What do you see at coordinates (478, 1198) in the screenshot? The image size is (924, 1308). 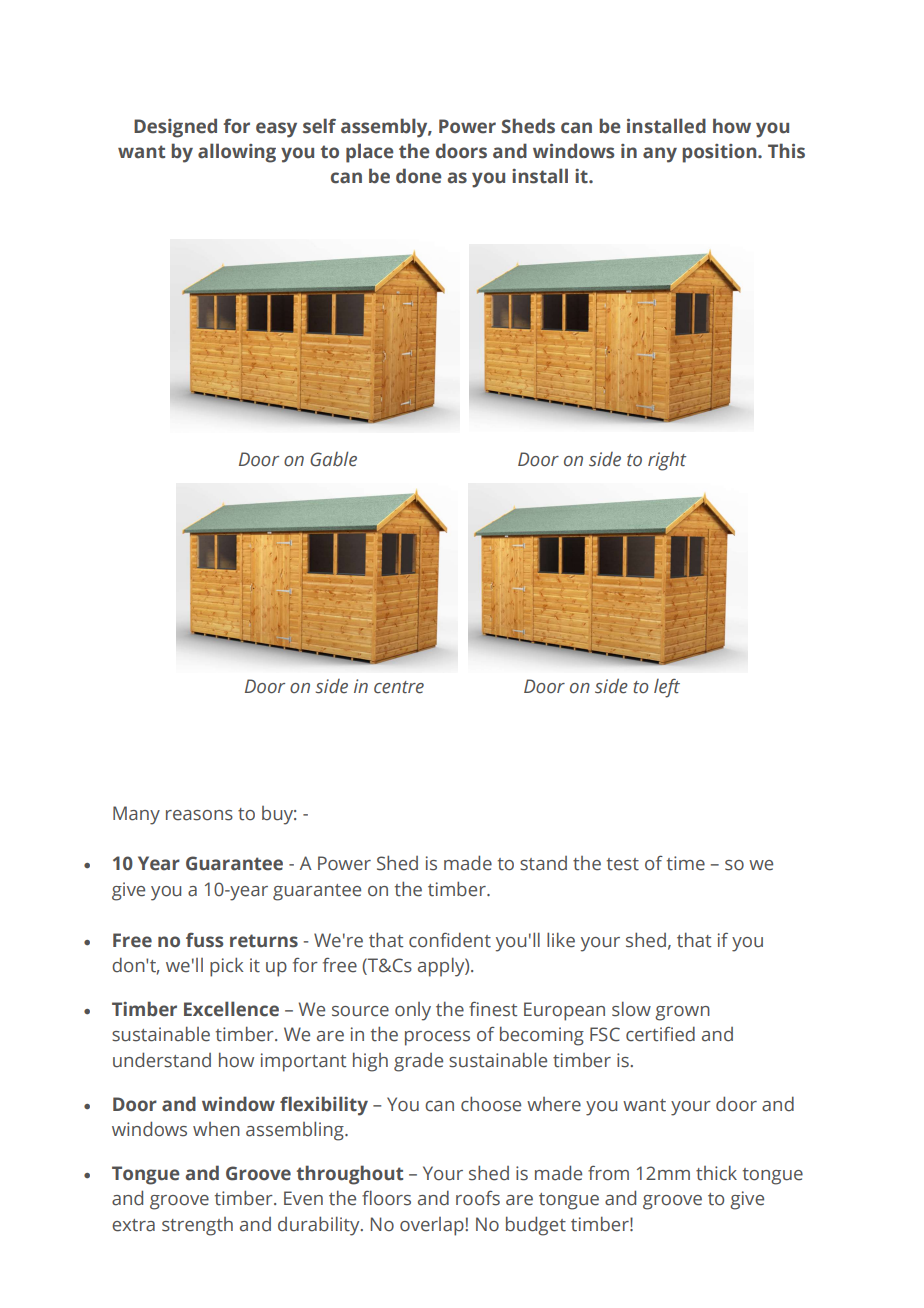 I see `roofs` at bounding box center [478, 1198].
